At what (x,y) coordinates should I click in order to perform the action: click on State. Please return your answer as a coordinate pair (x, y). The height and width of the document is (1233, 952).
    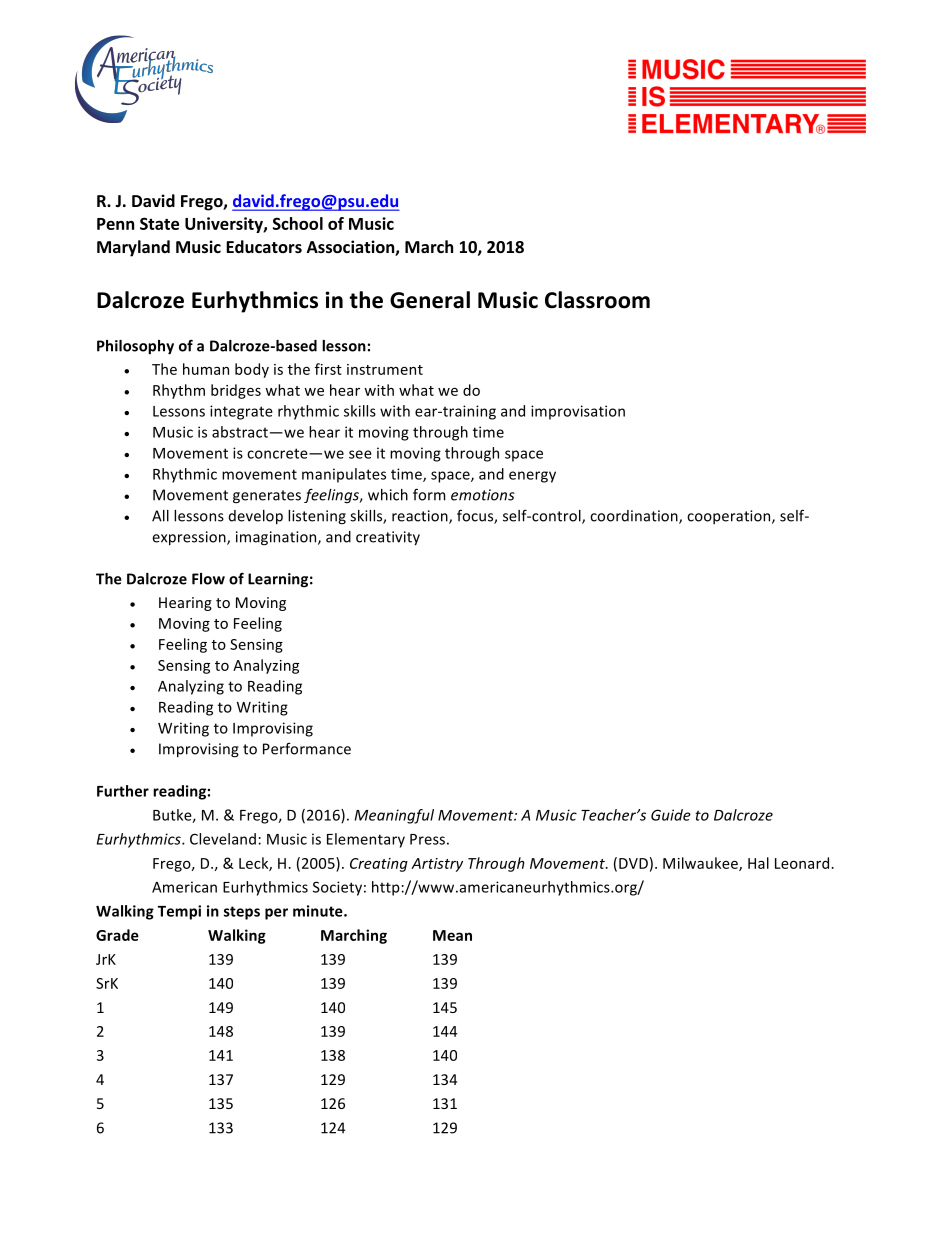
    Looking at the image, I should click on (159, 223).
